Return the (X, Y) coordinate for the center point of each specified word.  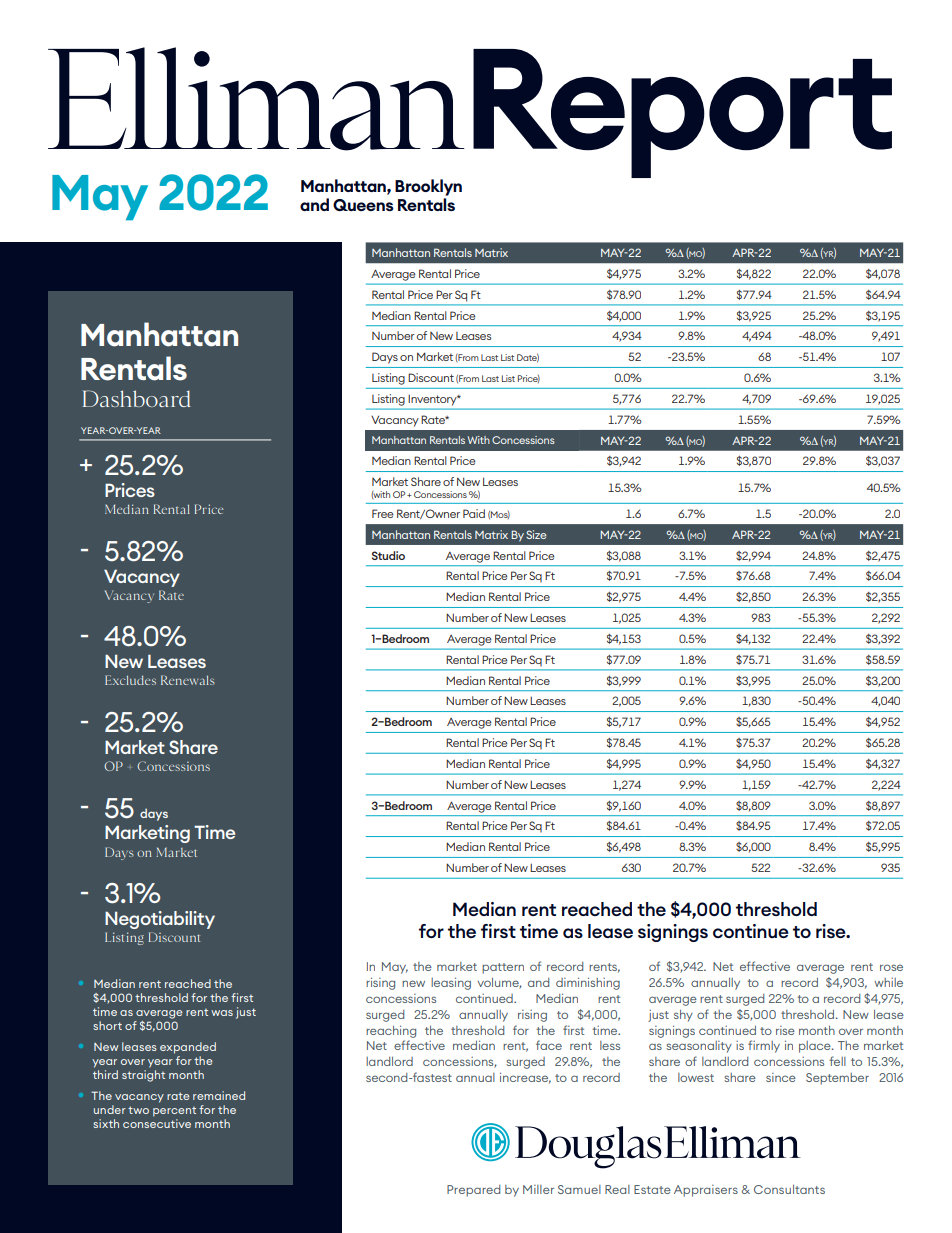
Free (383, 513)
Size (536, 534)
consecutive (157, 1123)
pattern (503, 968)
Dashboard (136, 398)
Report (682, 113)
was (222, 1013)
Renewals (188, 680)
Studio (388, 555)
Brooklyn (428, 187)
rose (891, 967)
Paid (474, 513)
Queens (363, 205)
